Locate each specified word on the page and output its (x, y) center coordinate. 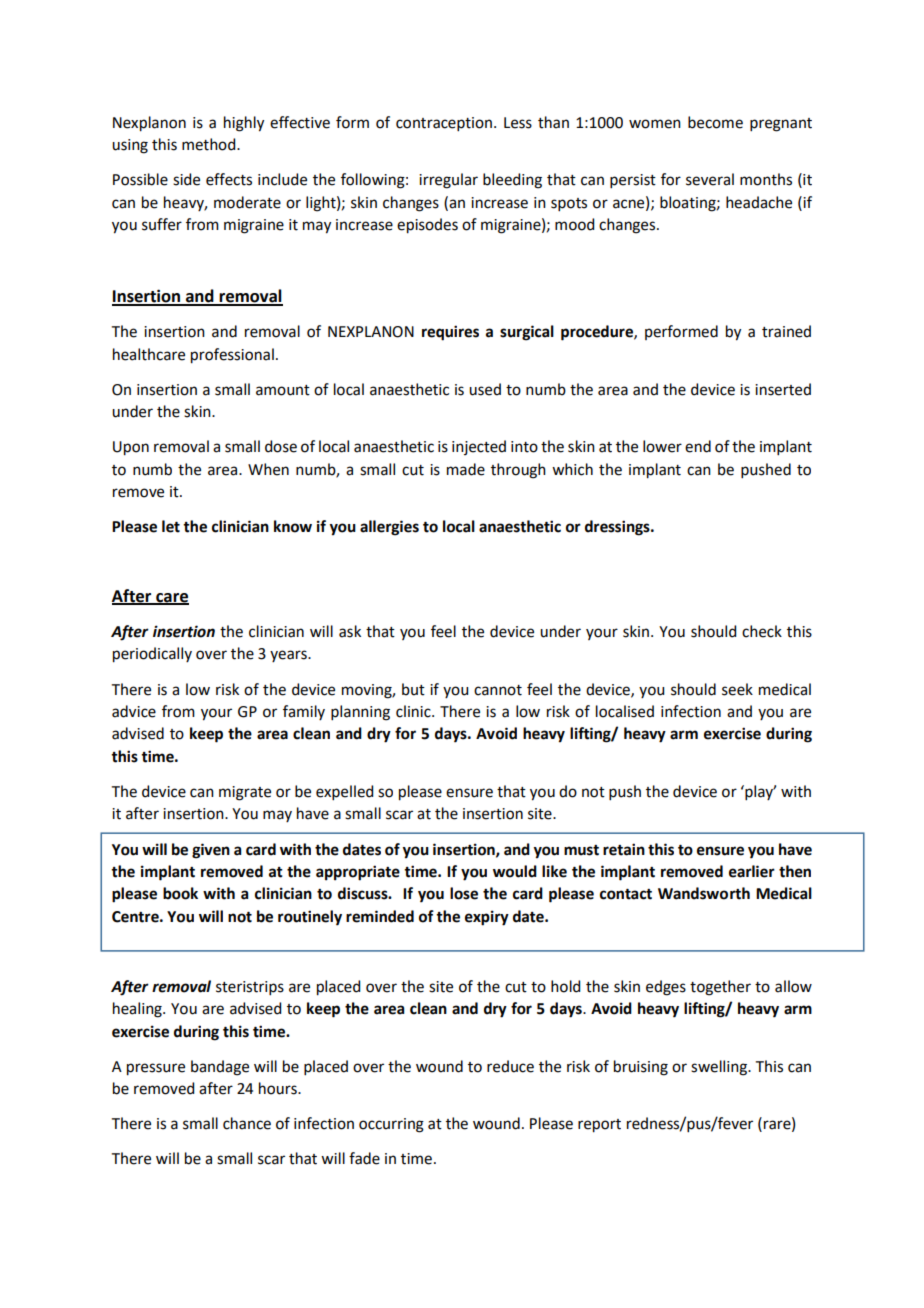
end (698, 446)
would (515, 871)
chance (247, 1123)
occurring (391, 1125)
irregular (448, 181)
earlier (752, 871)
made (466, 469)
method (210, 144)
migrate (245, 793)
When (268, 469)
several (710, 179)
